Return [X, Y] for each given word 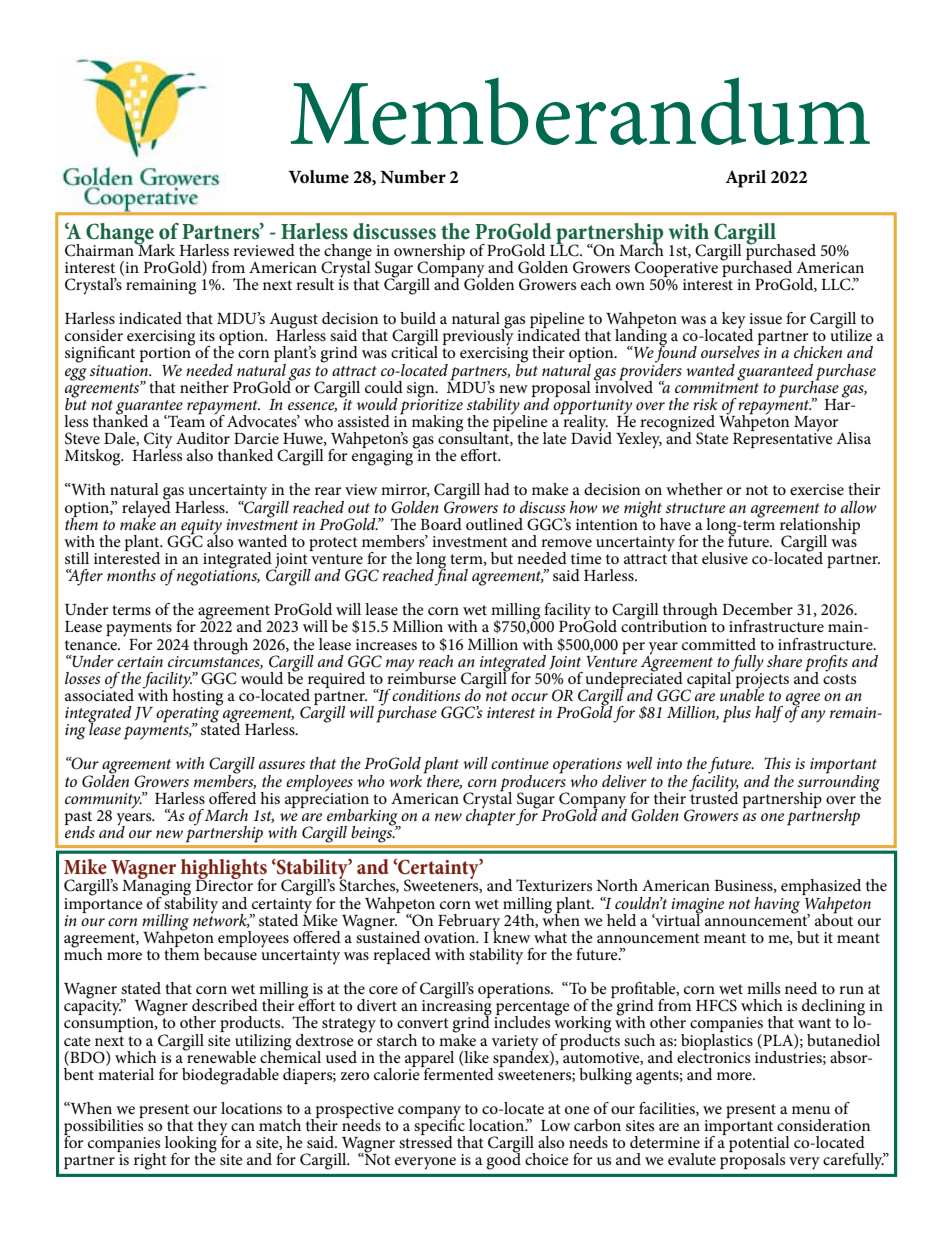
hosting [197, 697]
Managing [156, 888]
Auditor [203, 438]
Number [413, 176]
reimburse [421, 676]
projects [761, 680]
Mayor [816, 425]
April [745, 179]
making [437, 423]
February [469, 923]
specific [439, 1127]
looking [191, 1145]
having [778, 904]
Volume [318, 177]
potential [759, 1145]
